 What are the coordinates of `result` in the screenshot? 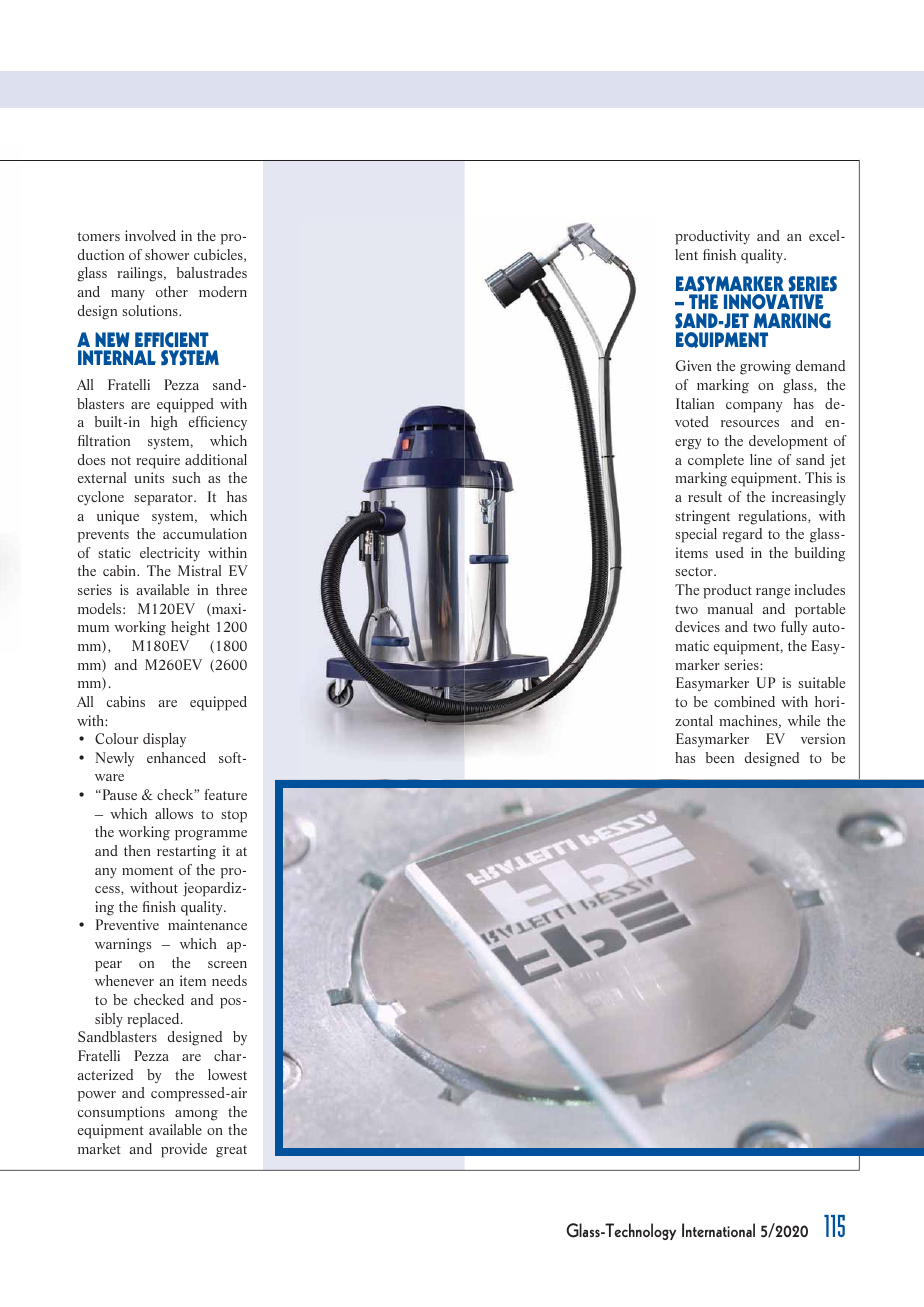 It's located at (705, 496).
